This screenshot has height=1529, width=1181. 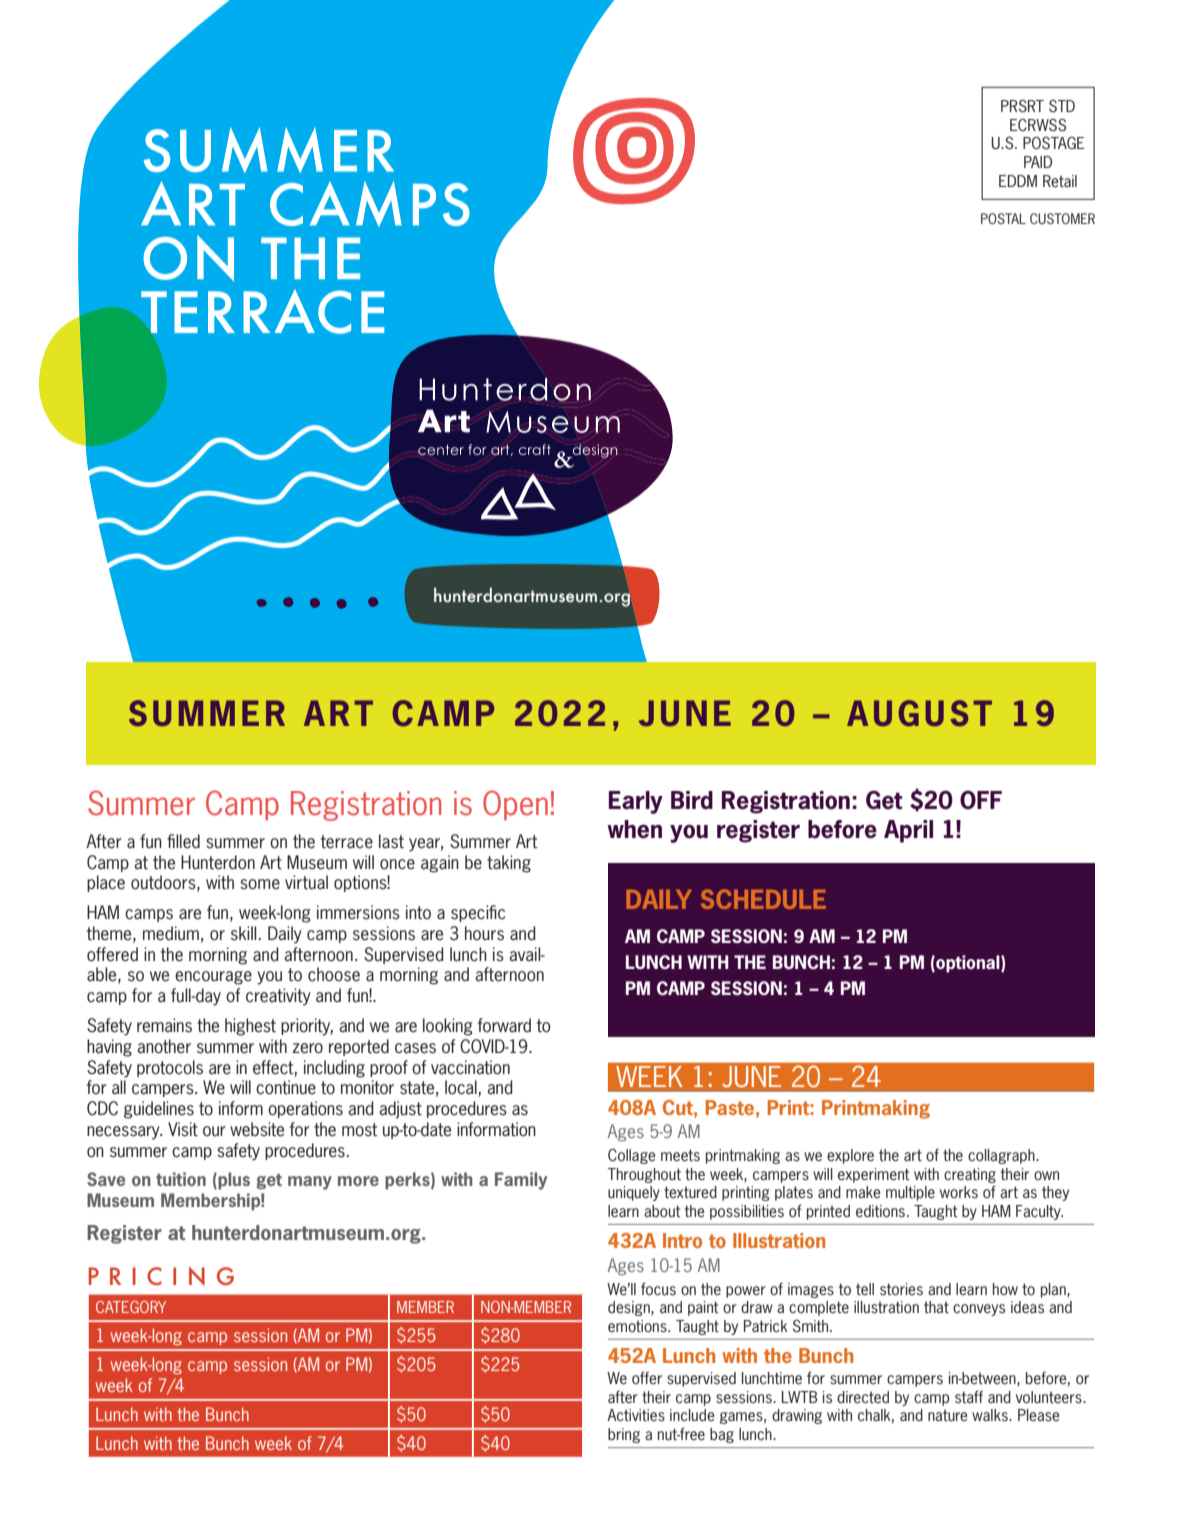 I want to click on POSTAL, so click(x=1003, y=218).
